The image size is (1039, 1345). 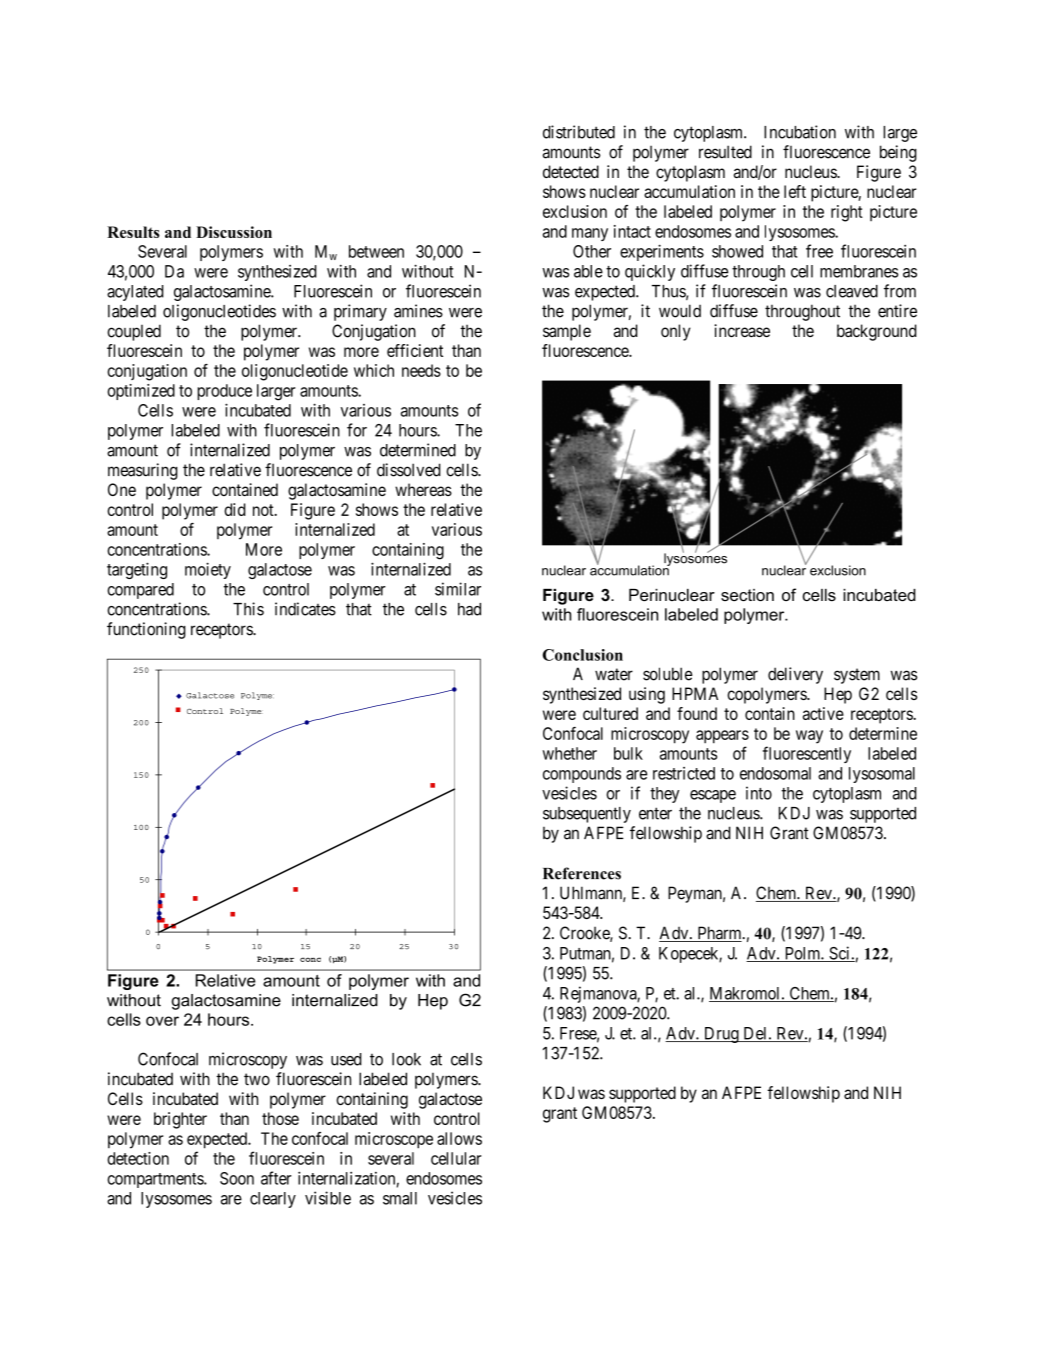 What do you see at coordinates (759, 793) in the document?
I see `into` at bounding box center [759, 793].
